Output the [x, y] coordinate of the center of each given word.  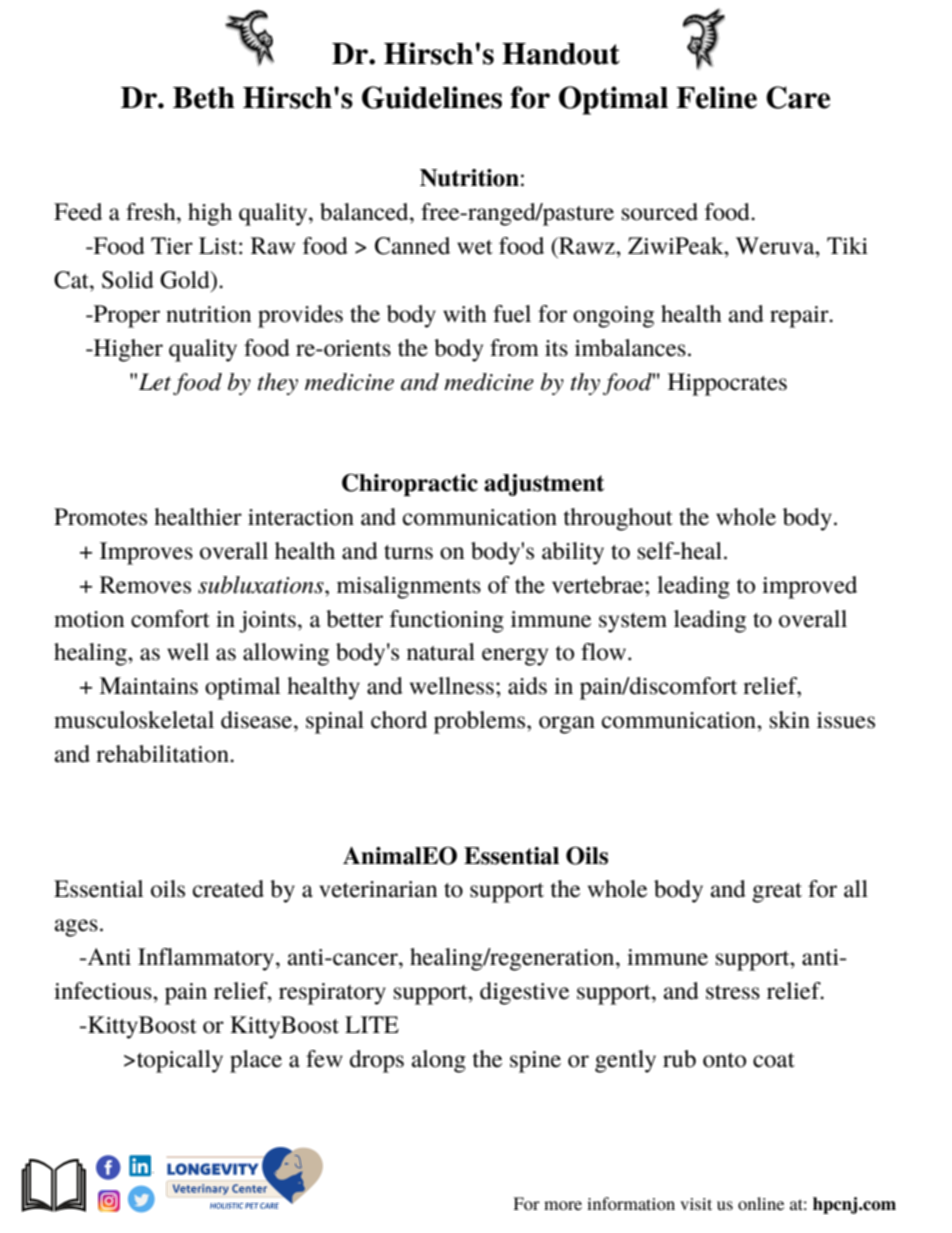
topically [180, 1061]
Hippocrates [727, 384]
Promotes [100, 517]
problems [481, 722]
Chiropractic [410, 485]
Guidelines [432, 97]
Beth [204, 98]
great [777, 893]
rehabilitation [163, 754]
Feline [716, 97]
